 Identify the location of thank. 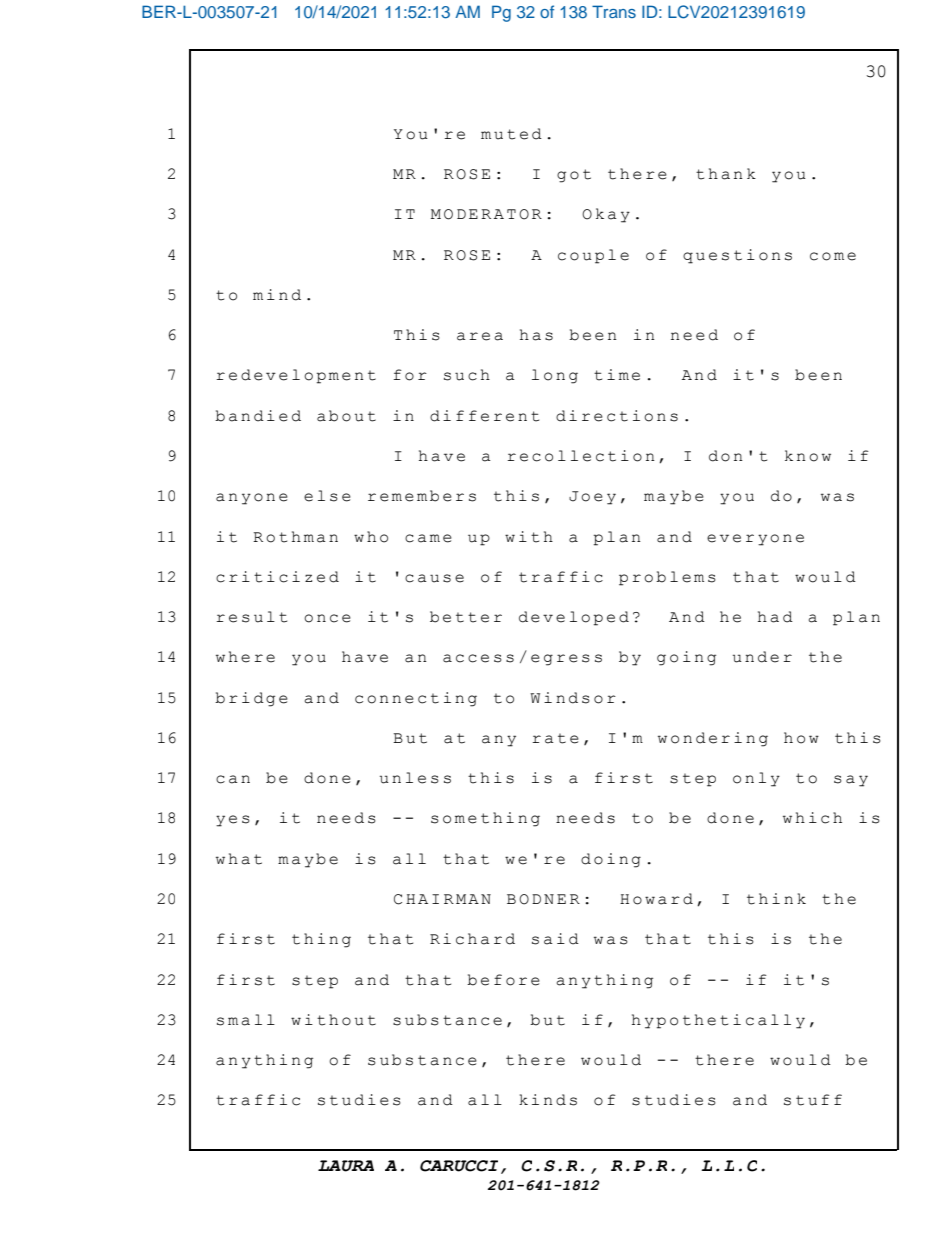
(726, 174).
